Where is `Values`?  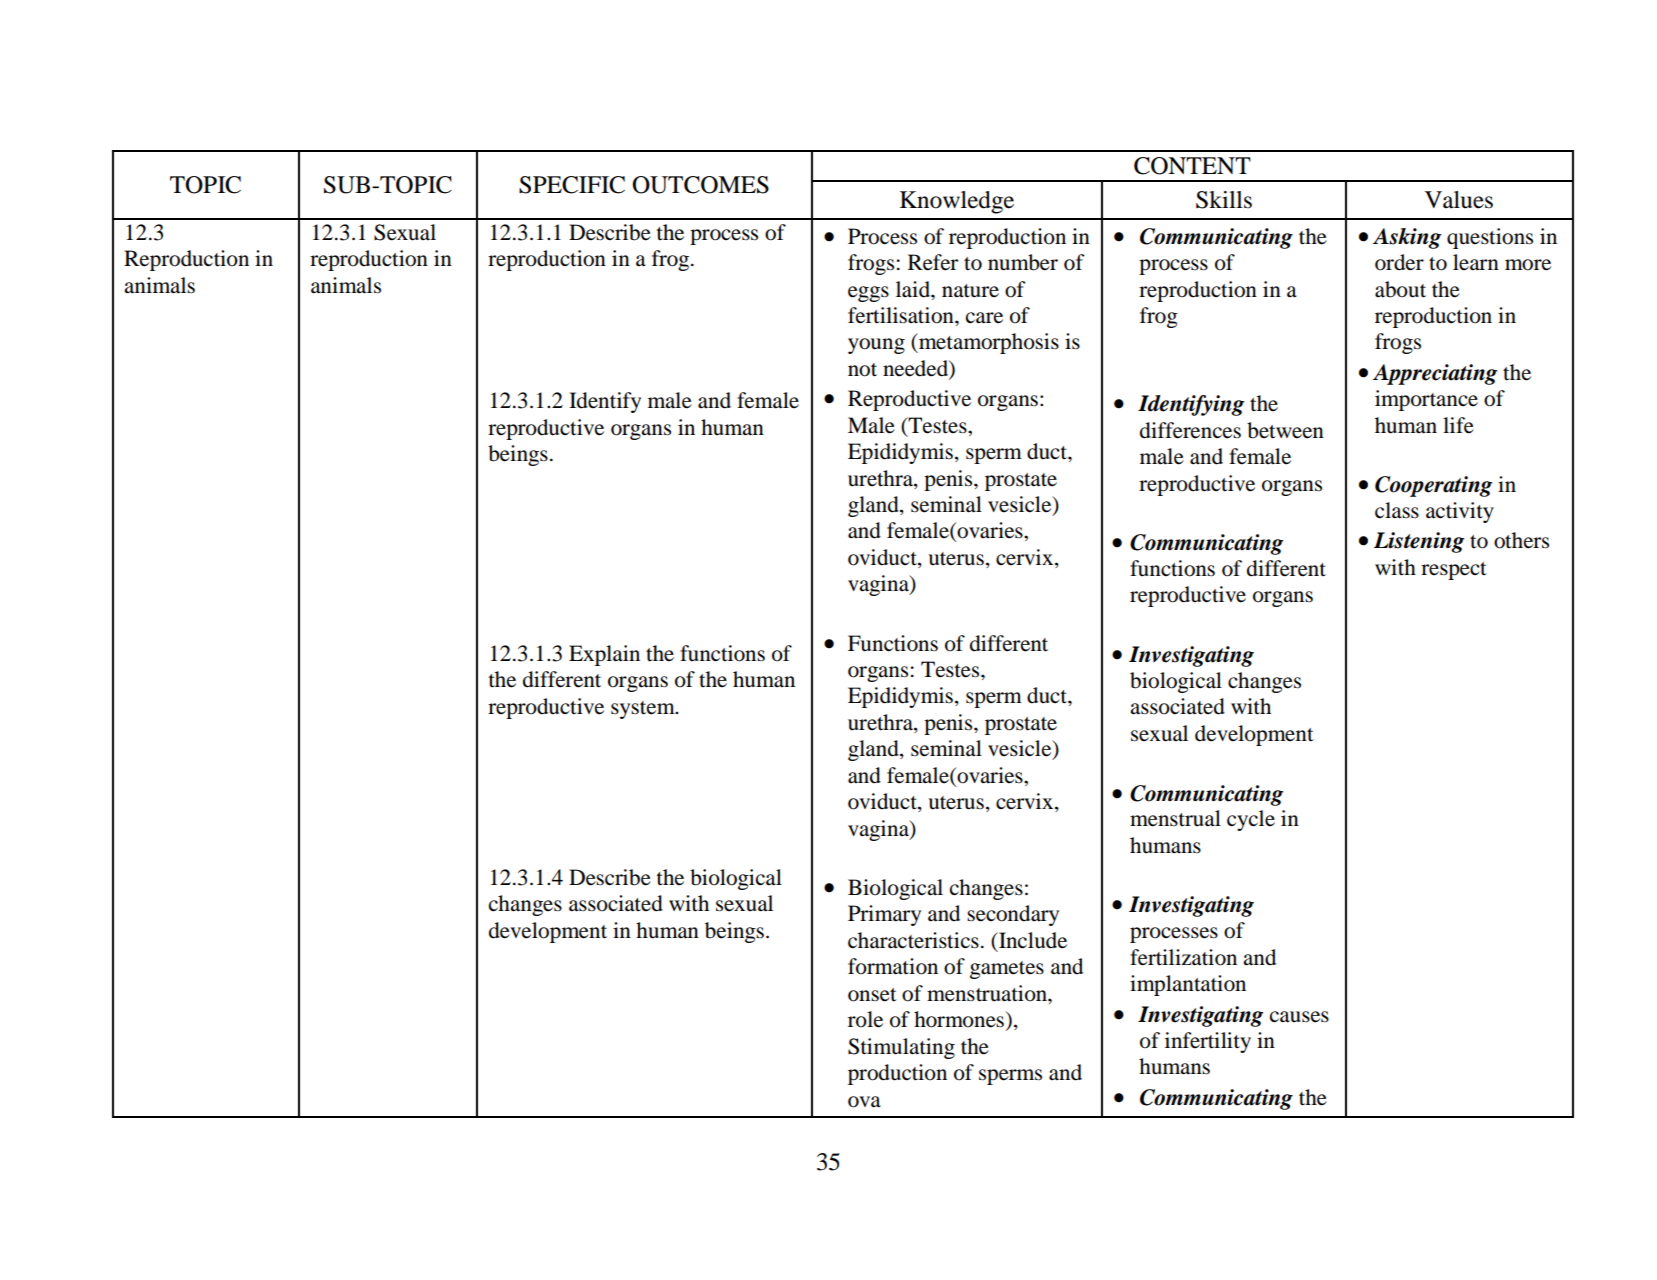 Values is located at coordinates (1459, 200).
